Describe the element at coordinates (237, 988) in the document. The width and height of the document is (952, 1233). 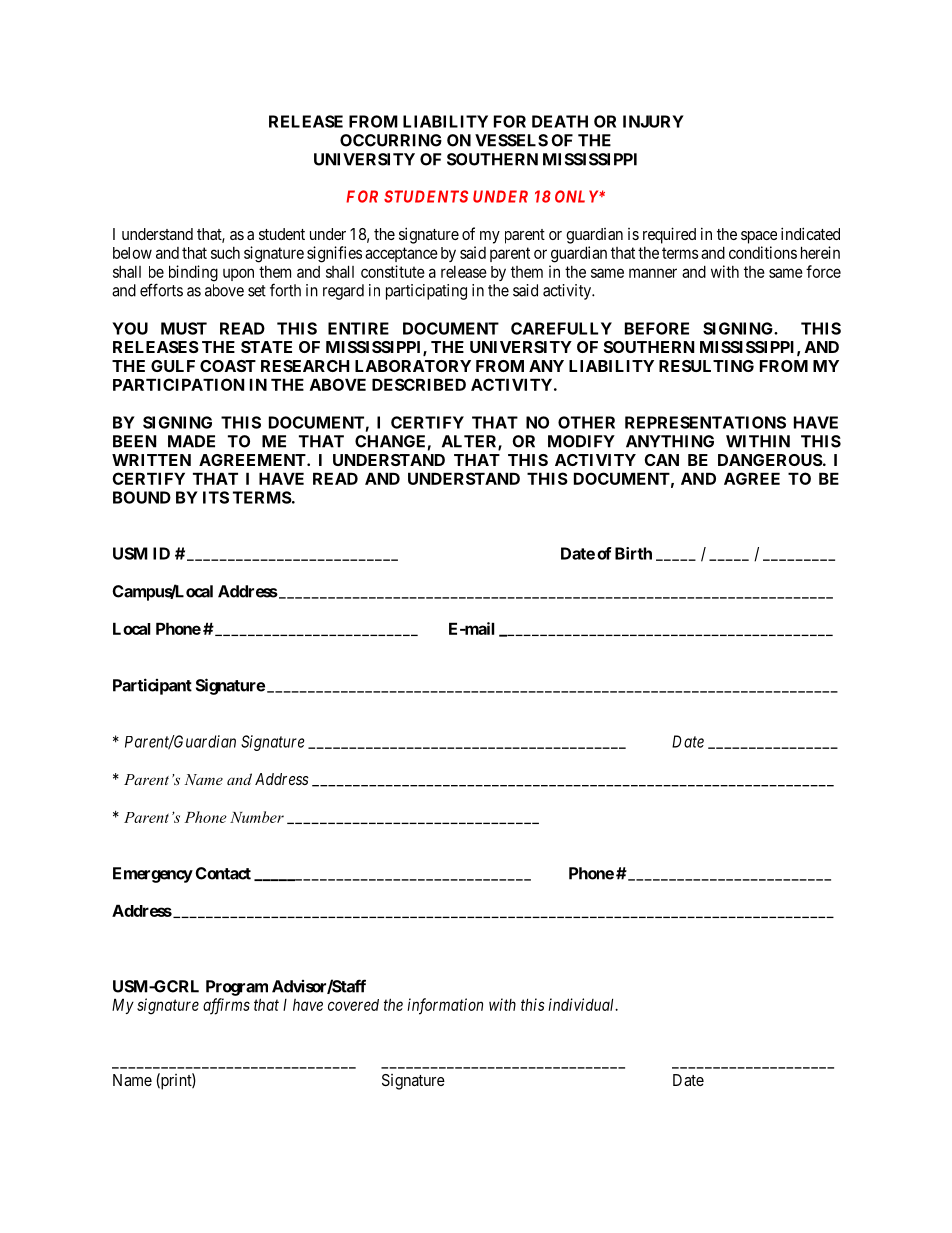
I see `Program` at that location.
